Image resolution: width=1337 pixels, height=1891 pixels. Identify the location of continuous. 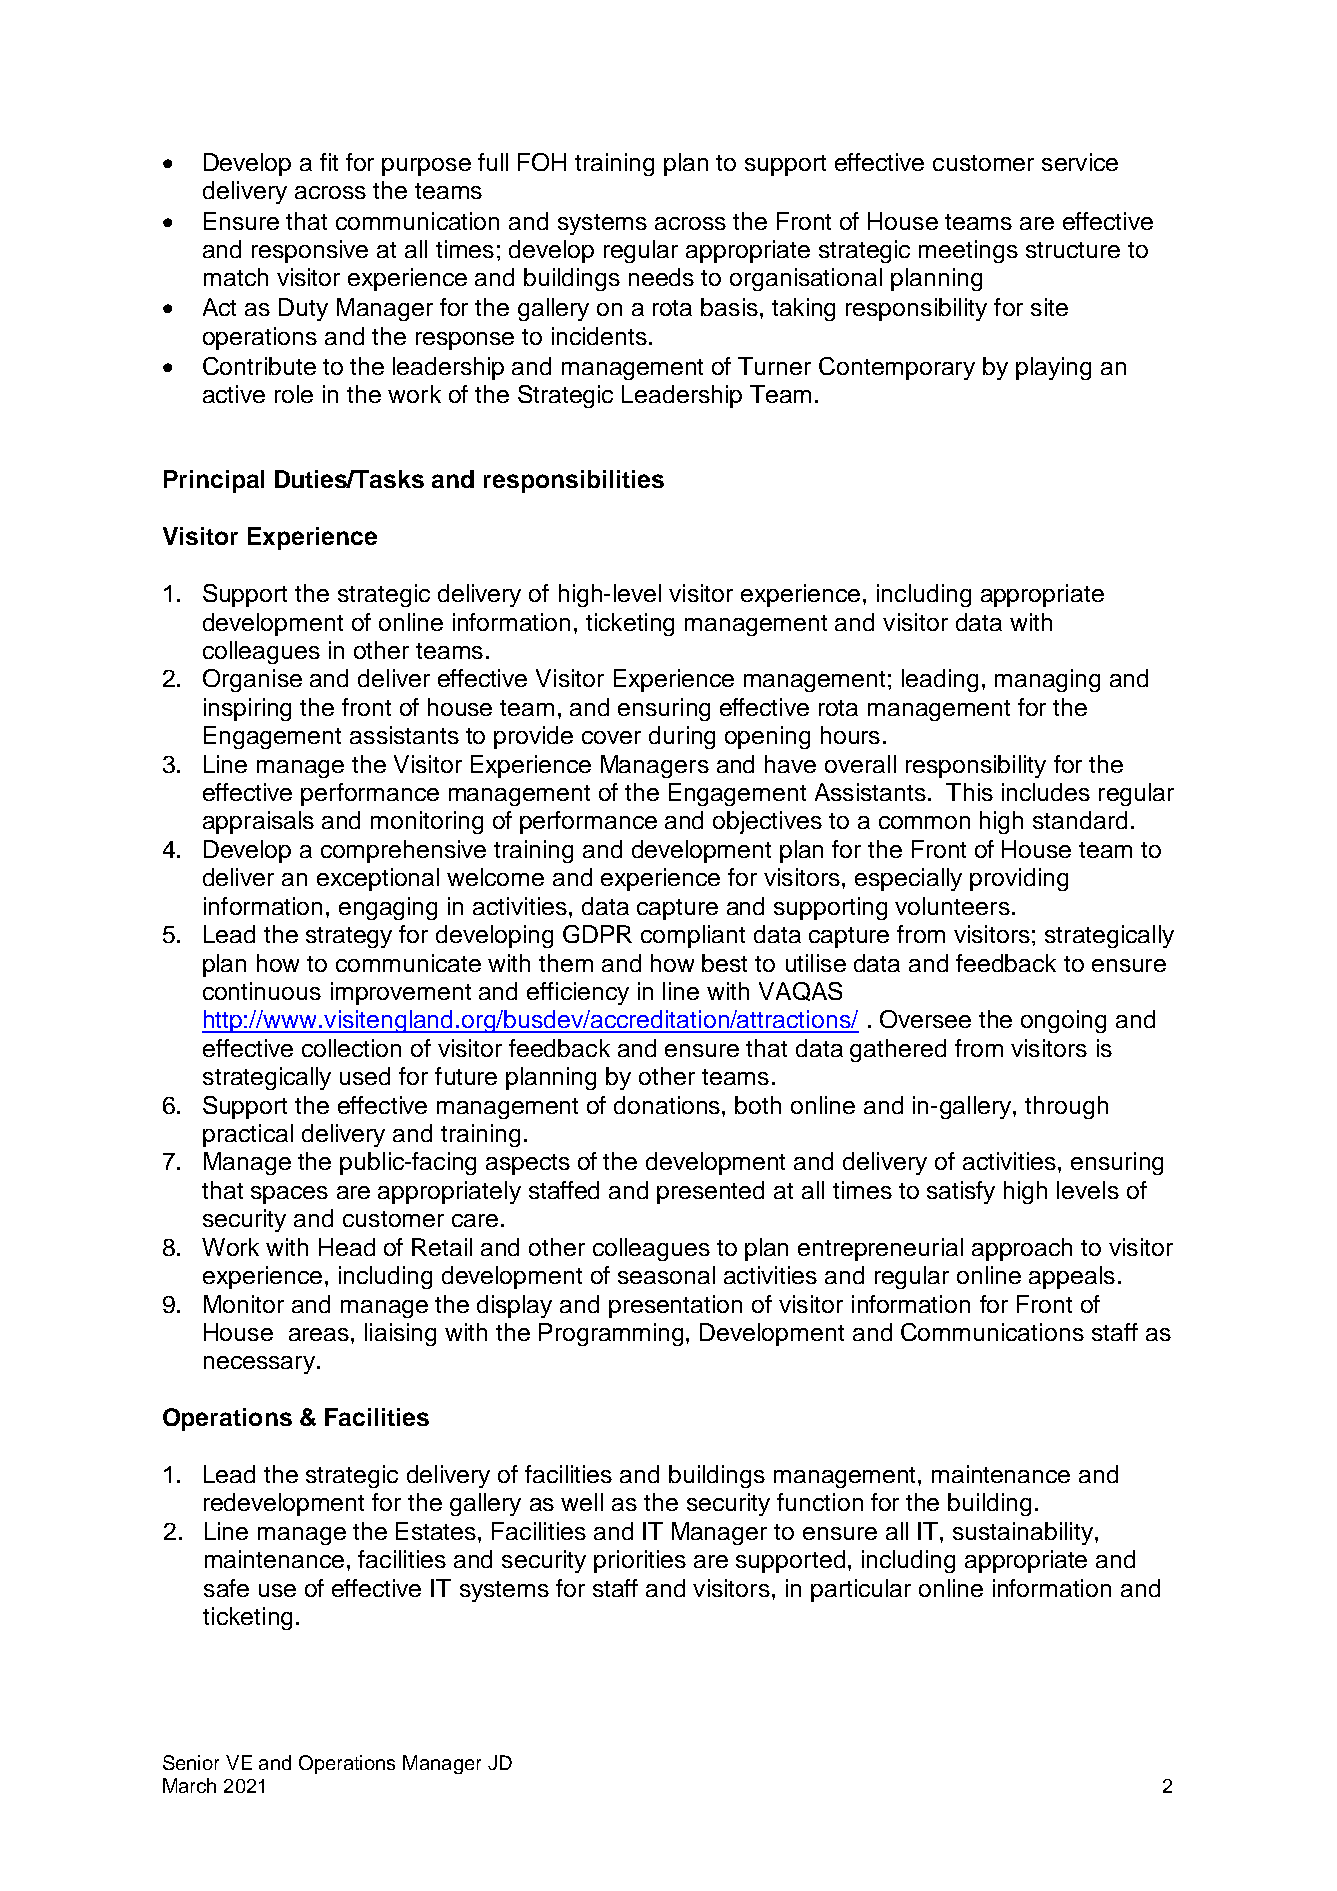
(262, 991).
